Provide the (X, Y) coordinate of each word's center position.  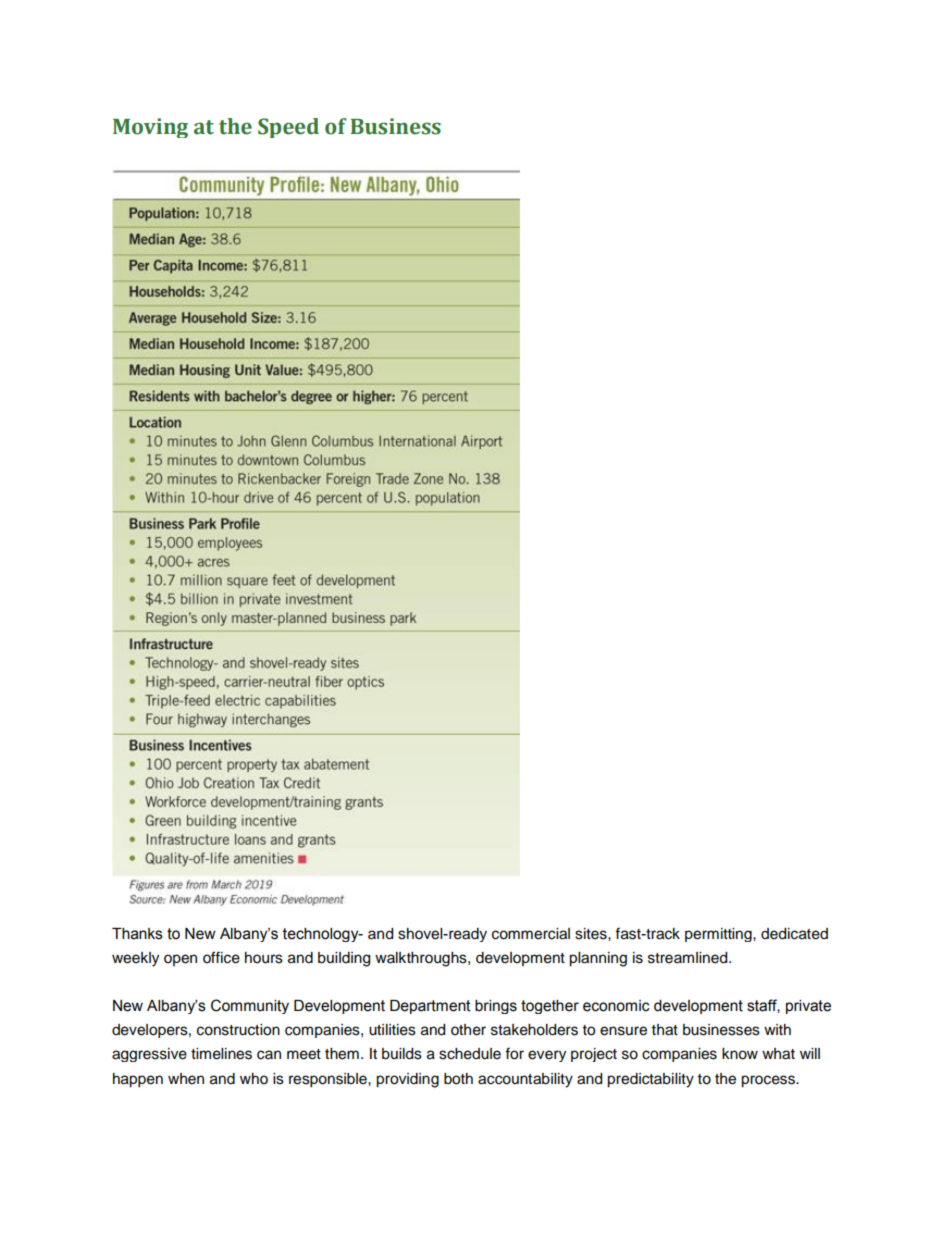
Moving (150, 128)
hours (264, 958)
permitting (719, 935)
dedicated (794, 934)
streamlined (689, 958)
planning (598, 959)
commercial (531, 934)
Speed (288, 128)
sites (592, 934)
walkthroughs (422, 959)
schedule (470, 1054)
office (221, 957)
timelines (221, 1054)
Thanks (137, 934)
